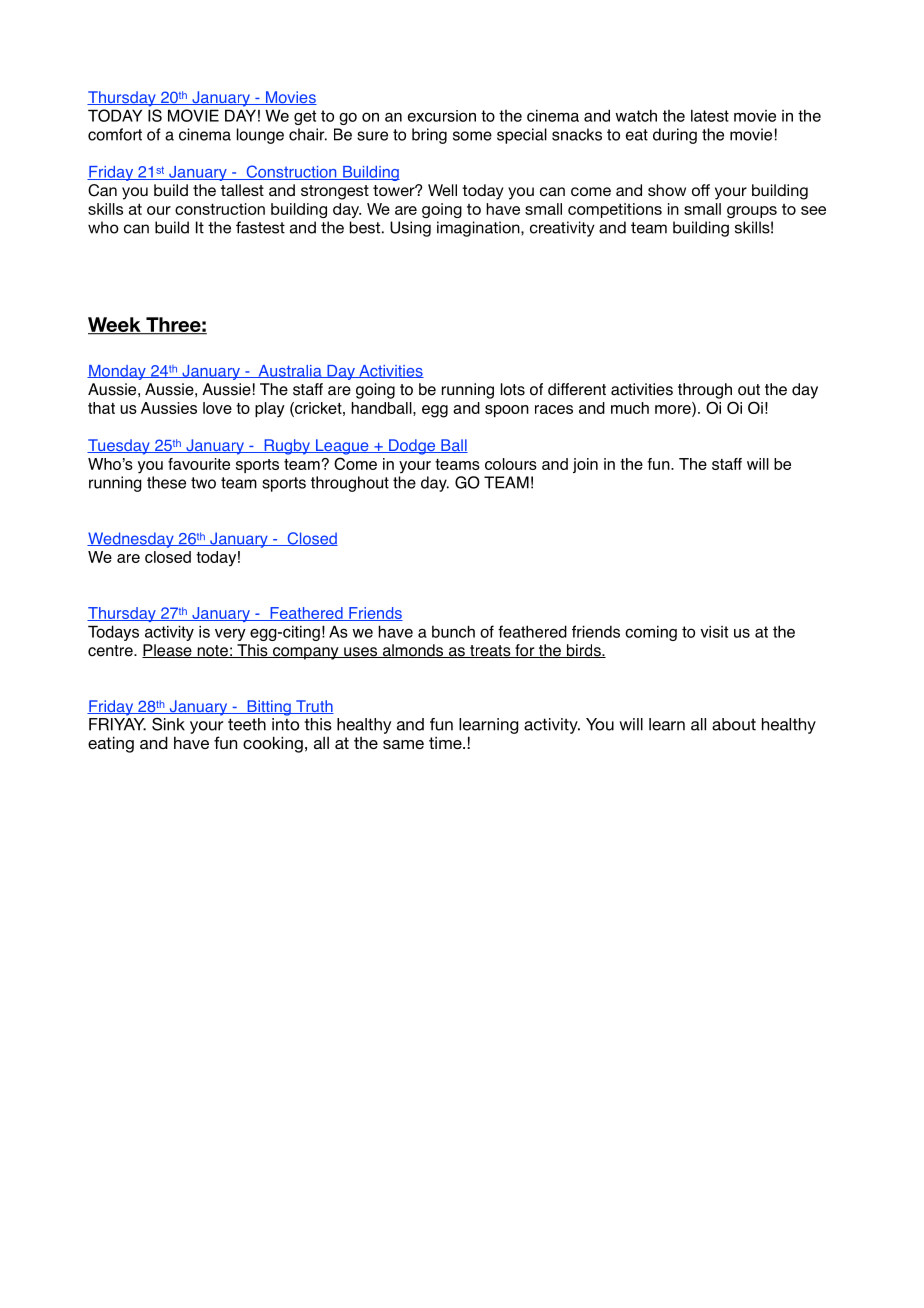 The height and width of the document is (1308, 924). Describe the element at coordinates (131, 540) in the document. I see `Wednesday` at that location.
